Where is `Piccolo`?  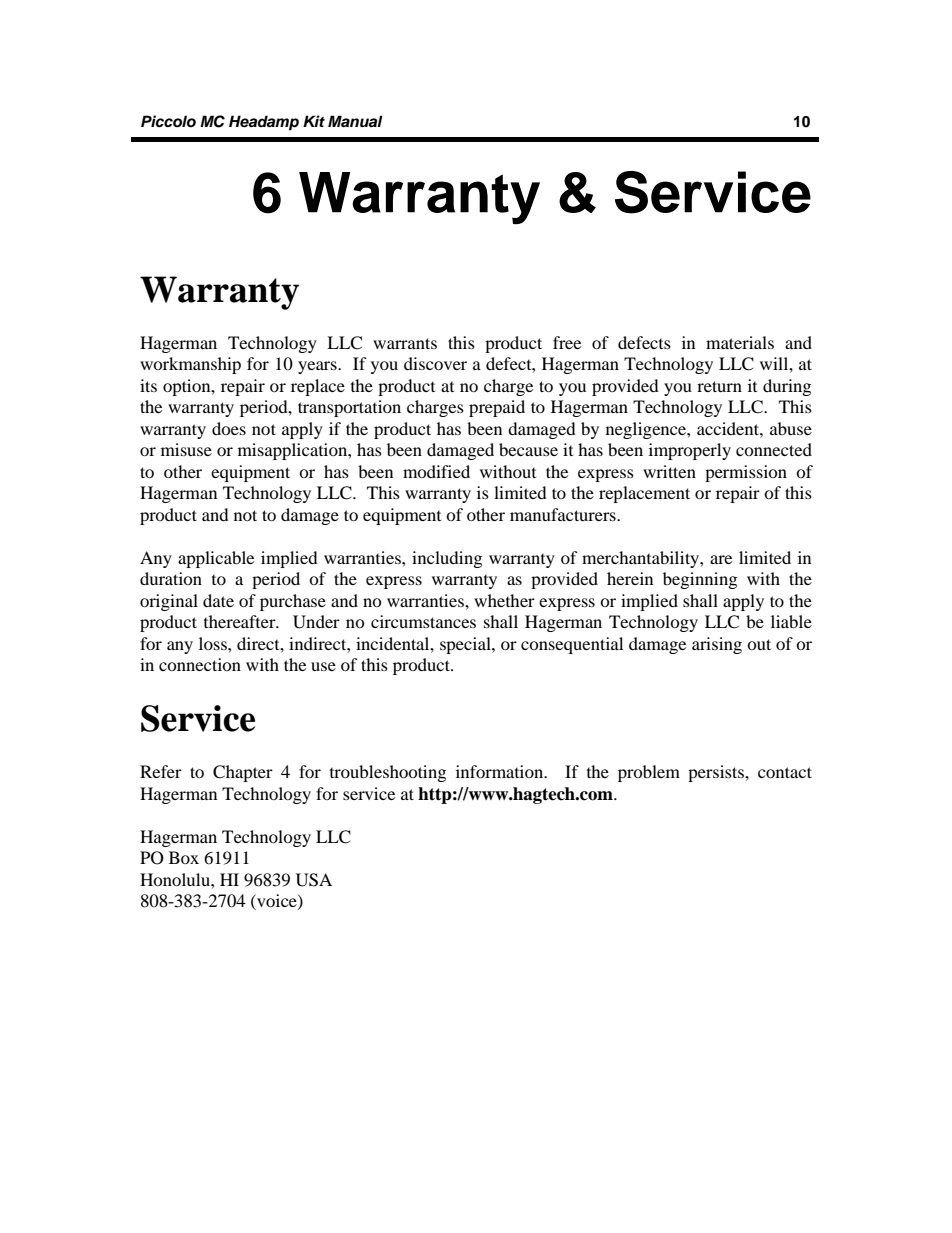 Piccolo is located at coordinates (168, 121).
